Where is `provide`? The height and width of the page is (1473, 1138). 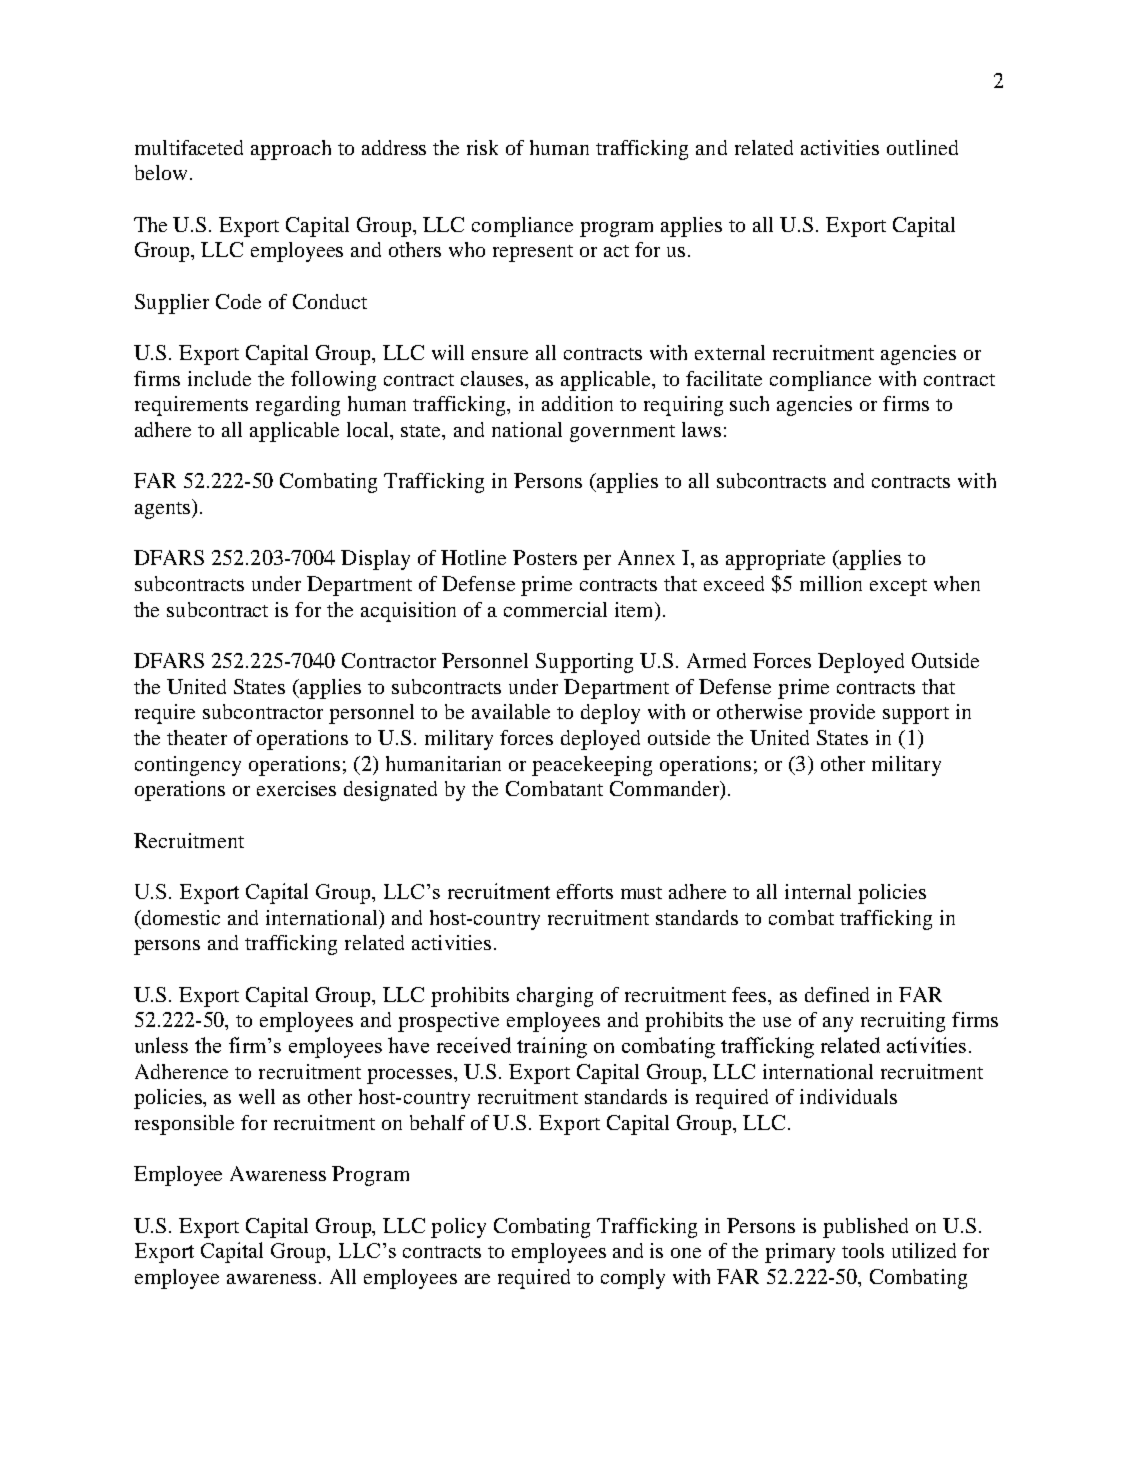 provide is located at coordinates (842, 714).
